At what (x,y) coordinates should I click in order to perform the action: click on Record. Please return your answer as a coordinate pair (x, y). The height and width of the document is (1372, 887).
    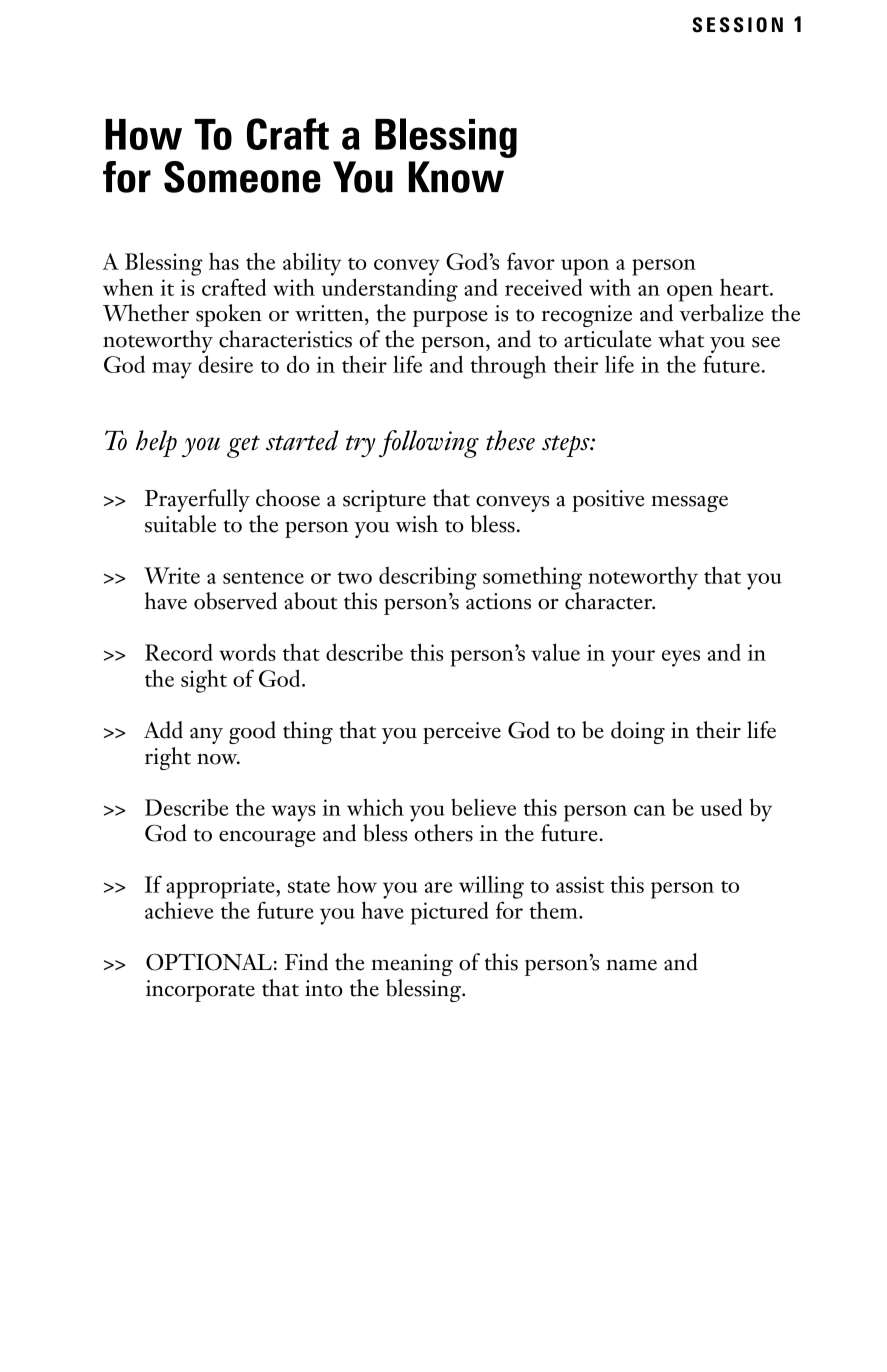
    Looking at the image, I should click on (179, 652).
